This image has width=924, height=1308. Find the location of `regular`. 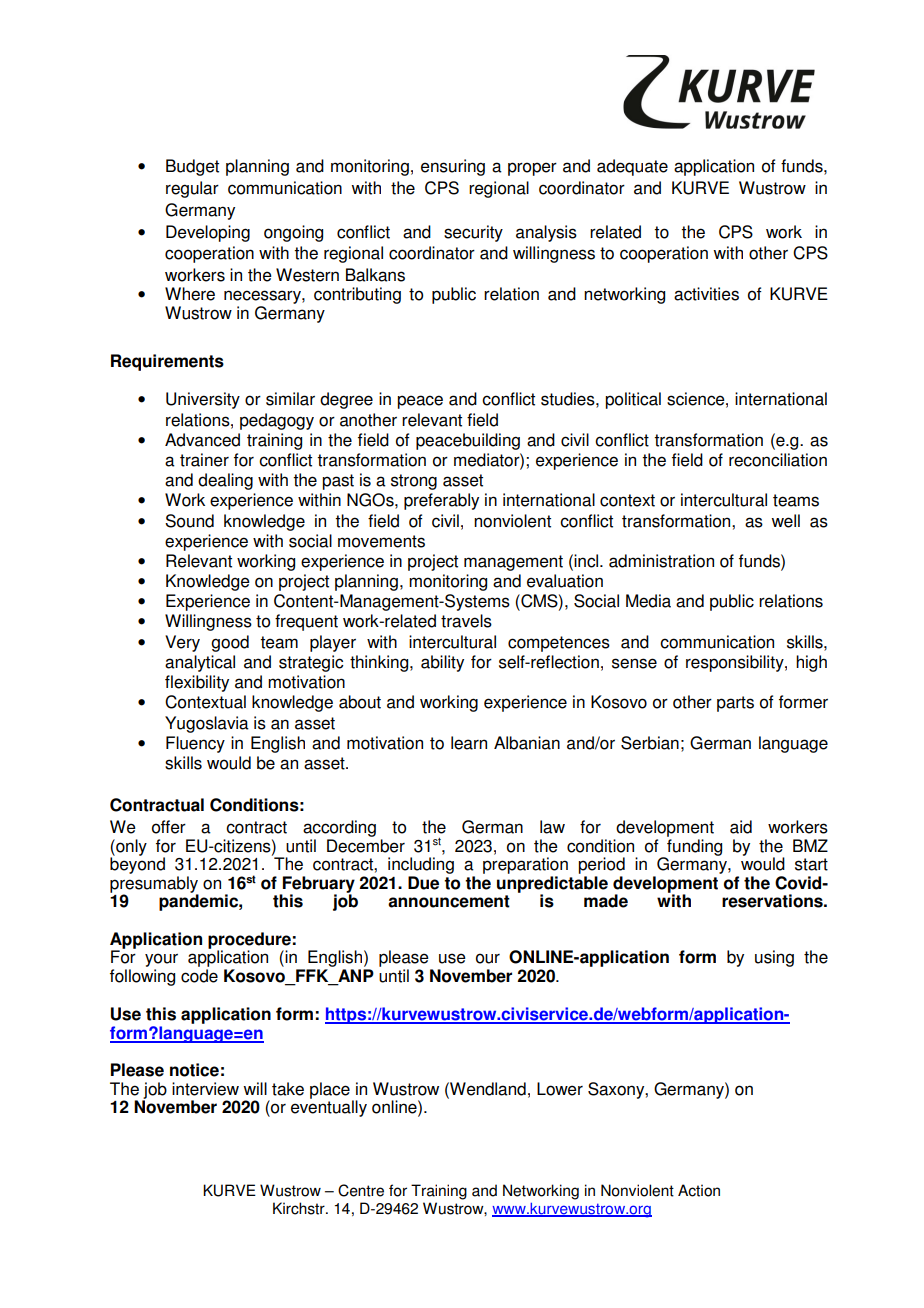

regular is located at coordinates (192, 189).
